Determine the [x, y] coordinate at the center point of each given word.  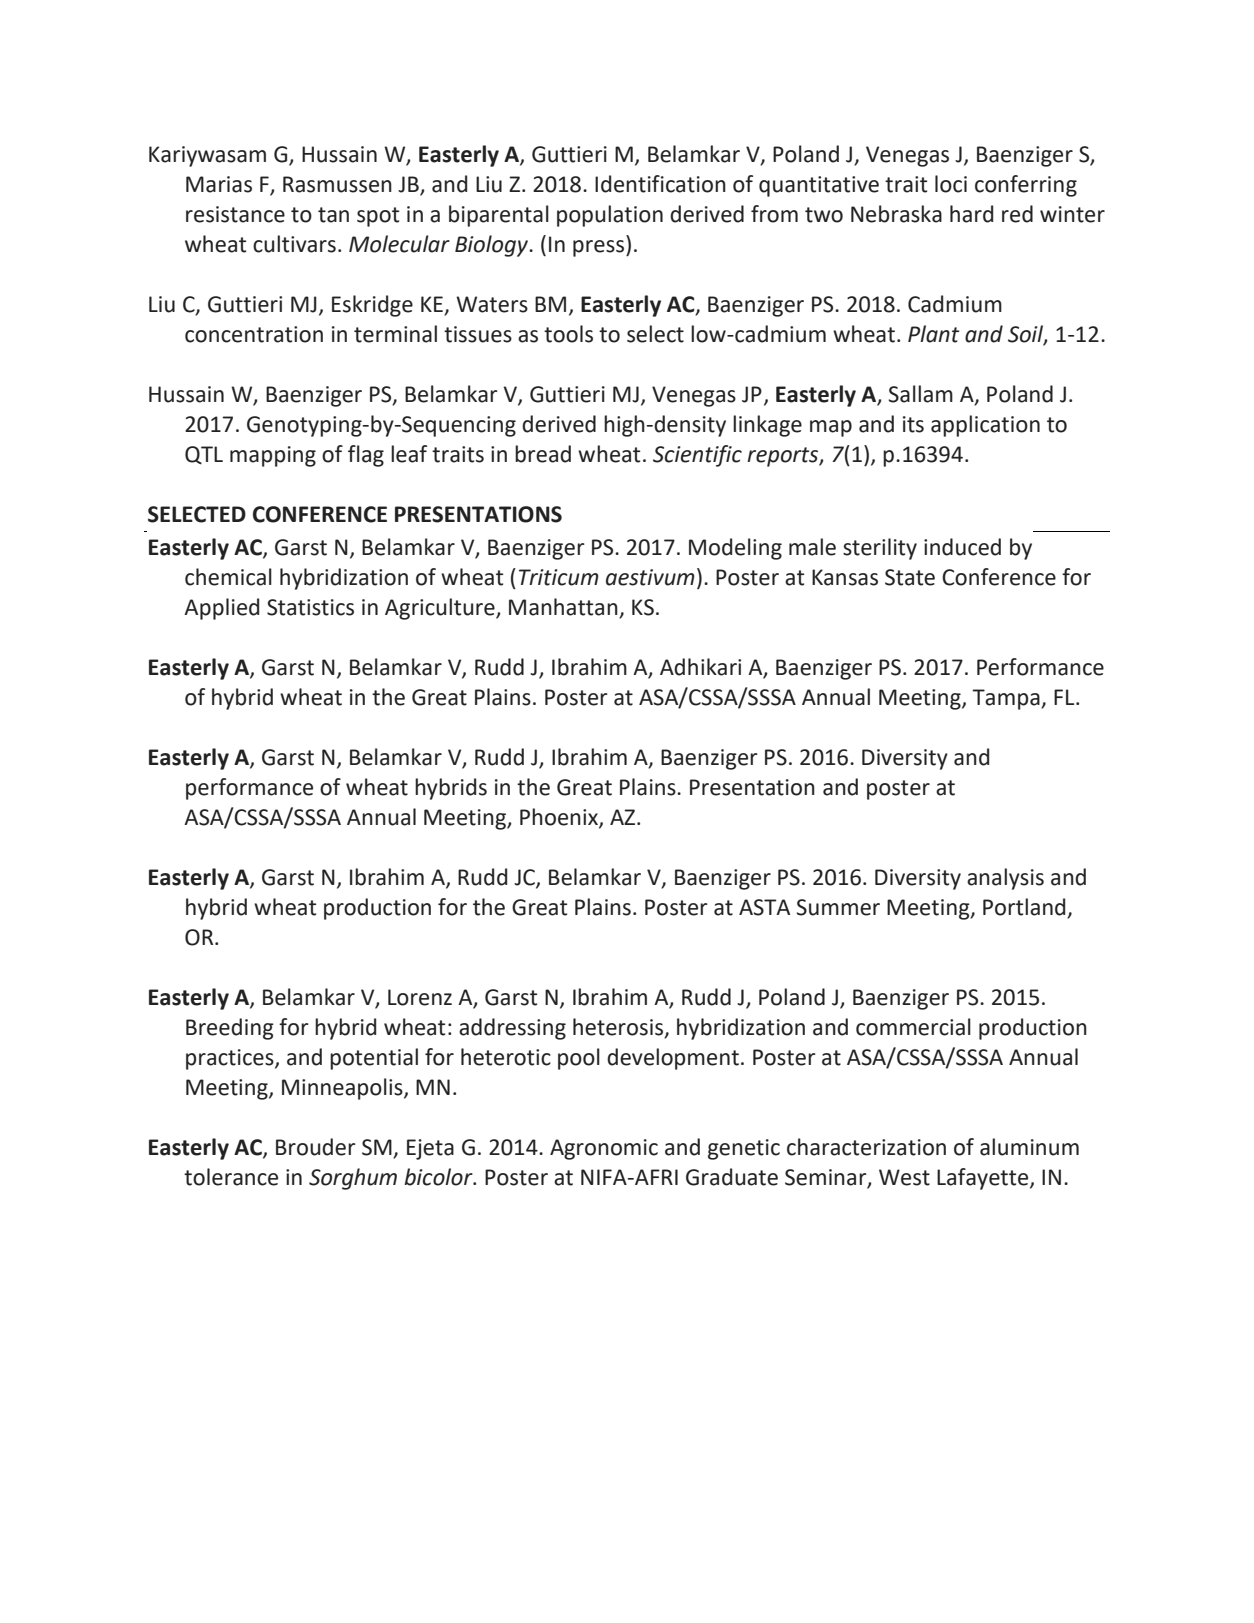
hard [971, 214]
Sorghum [353, 1179]
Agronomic [604, 1149]
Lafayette [984, 1179]
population [610, 216]
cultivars [294, 244]
